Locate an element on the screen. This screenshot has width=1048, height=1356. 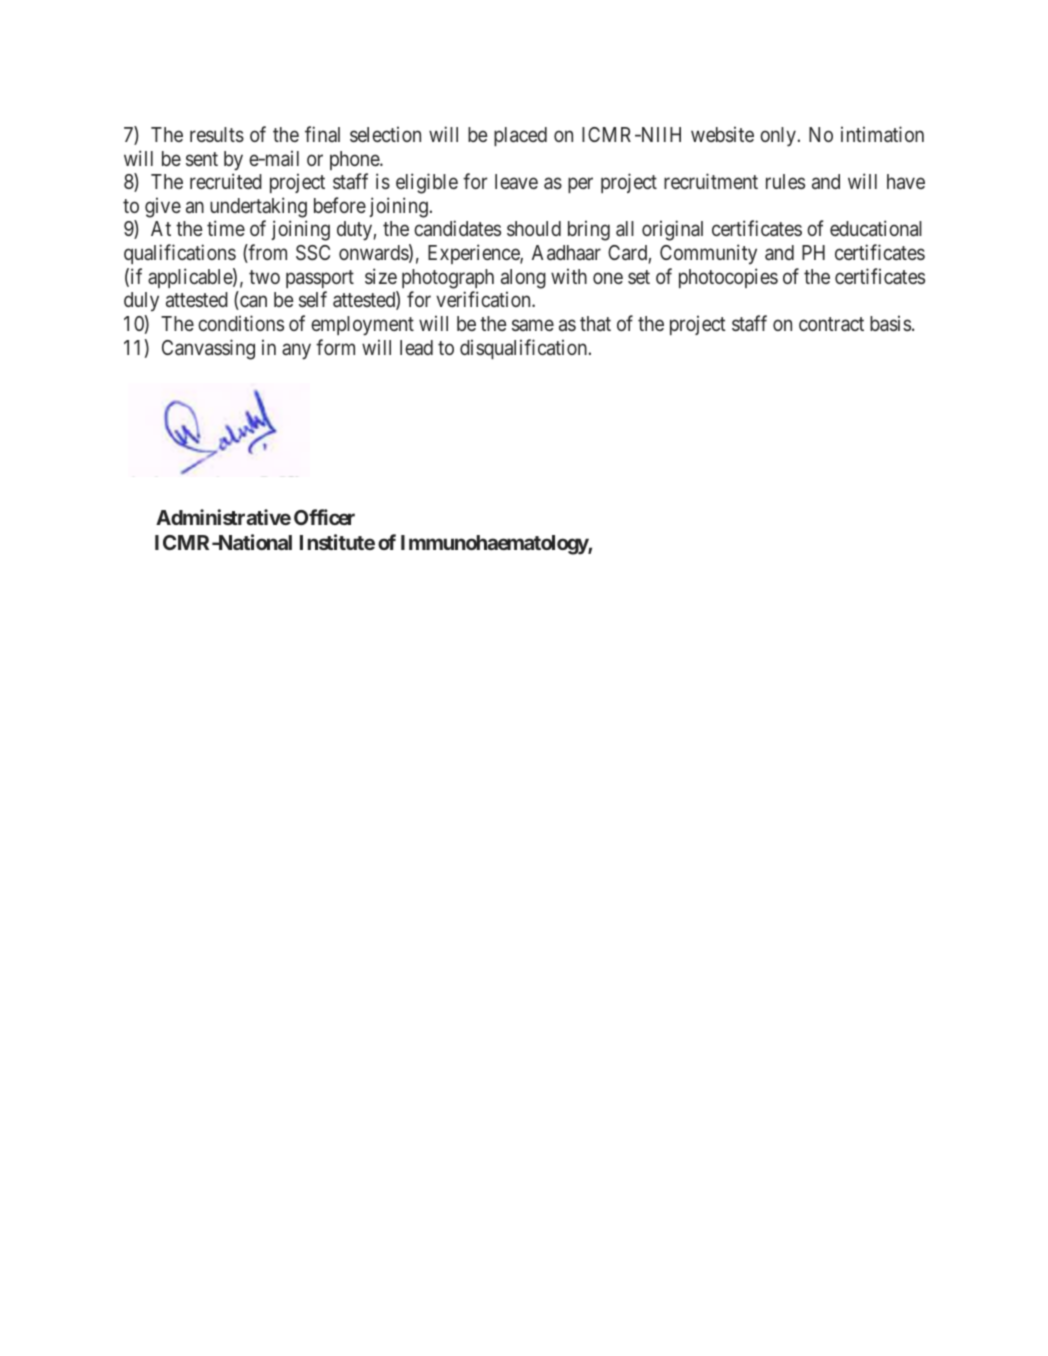
disqualification is located at coordinates (523, 349).
